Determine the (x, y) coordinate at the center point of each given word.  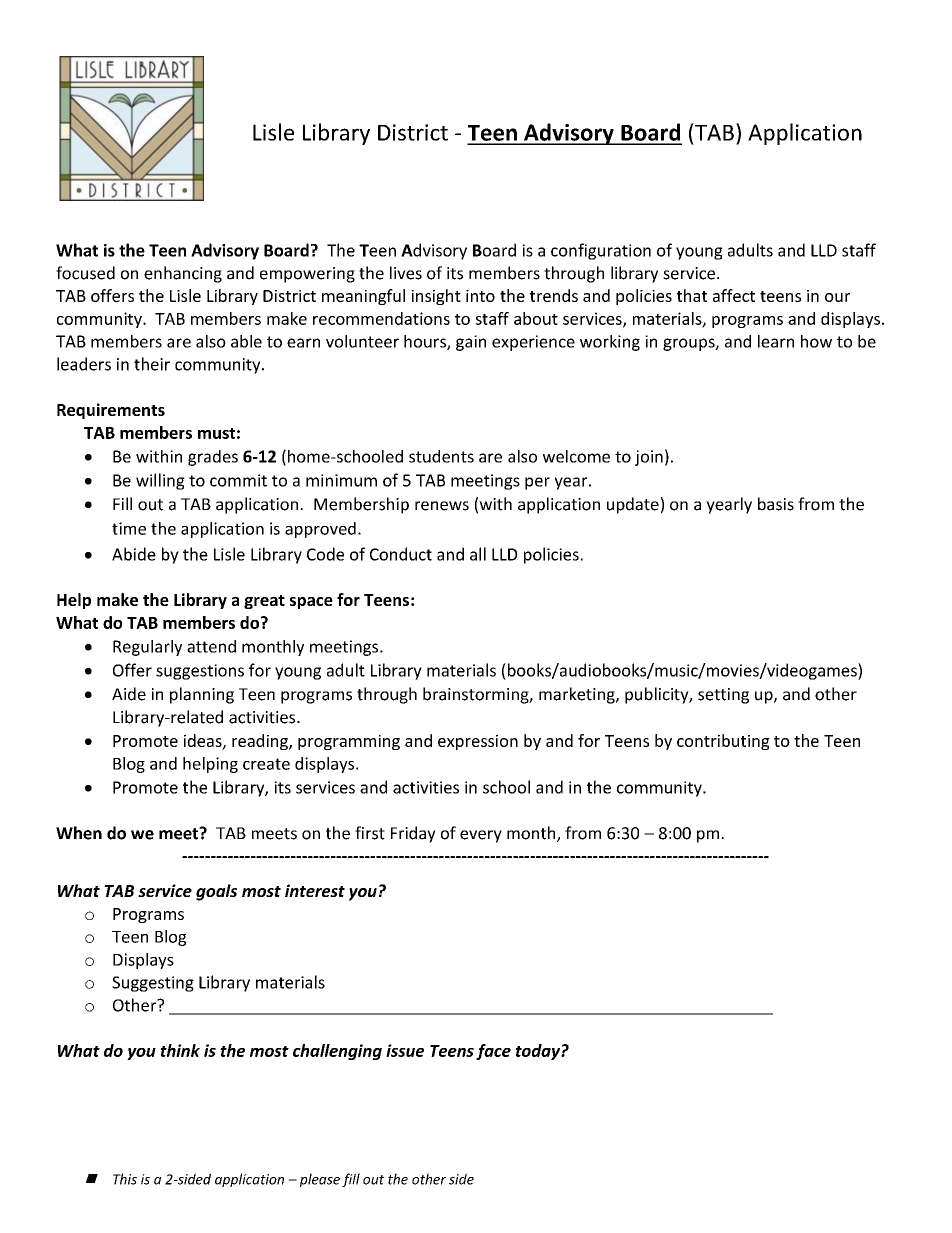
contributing (723, 742)
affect (734, 295)
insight (436, 297)
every (481, 836)
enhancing (183, 274)
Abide (134, 554)
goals (216, 892)
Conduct (401, 554)
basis (776, 504)
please (320, 1180)
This (125, 1179)
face (493, 1052)
